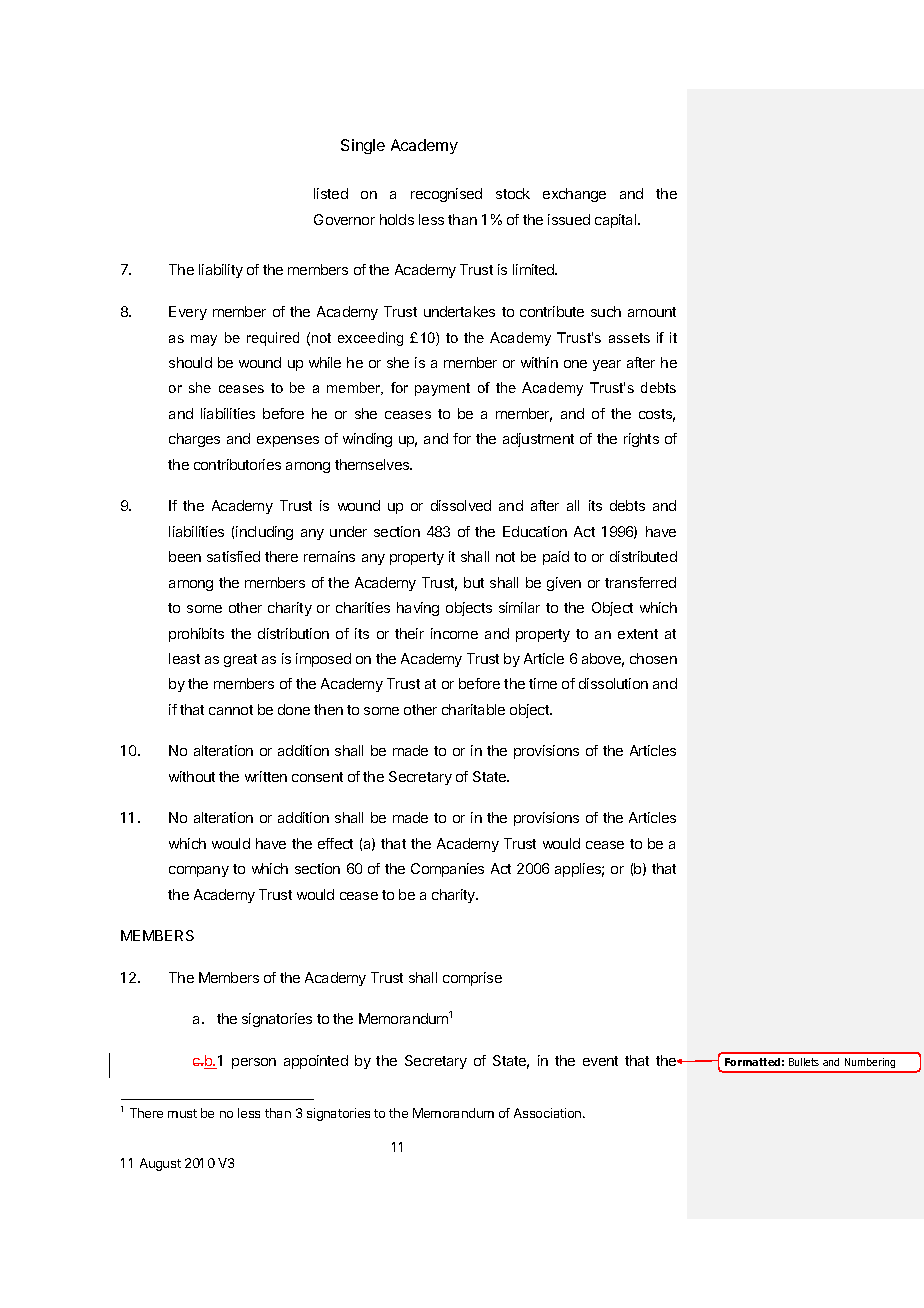 This image has height=1308, width=924. What do you see at coordinates (617, 221) in the image?
I see `capital` at bounding box center [617, 221].
